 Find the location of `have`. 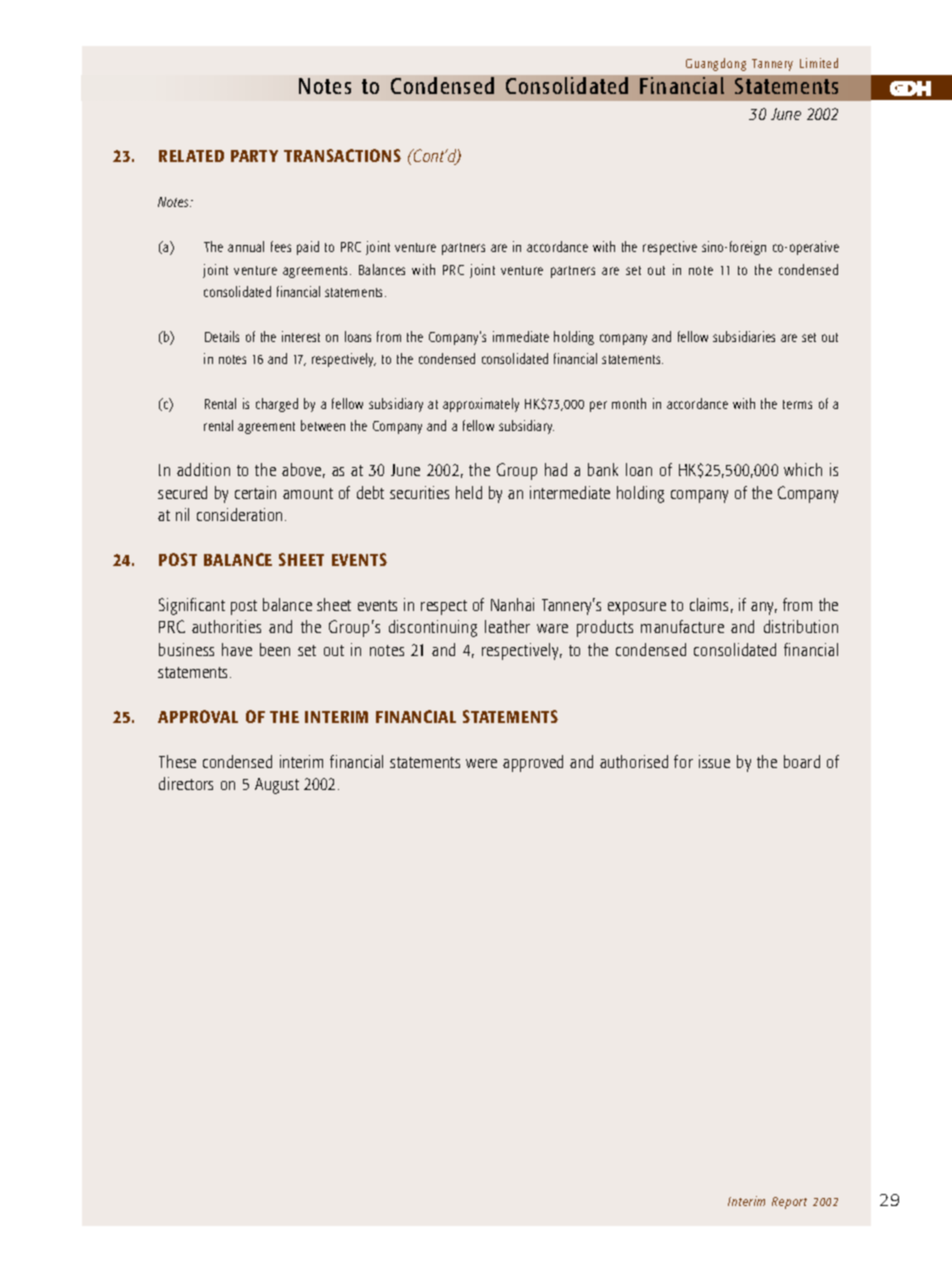

have is located at coordinates (237, 649).
